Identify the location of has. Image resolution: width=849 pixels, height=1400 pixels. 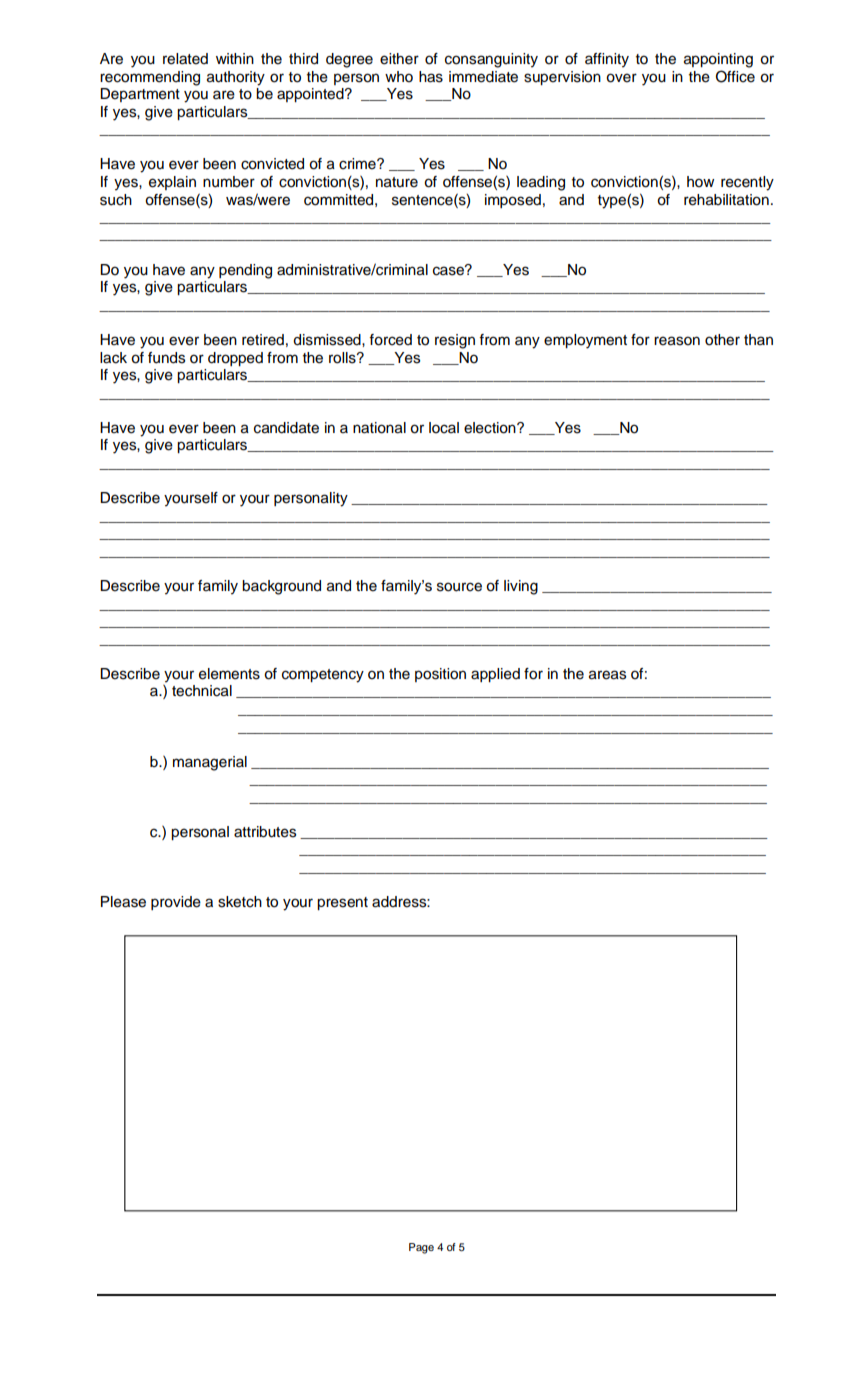
(431, 77).
